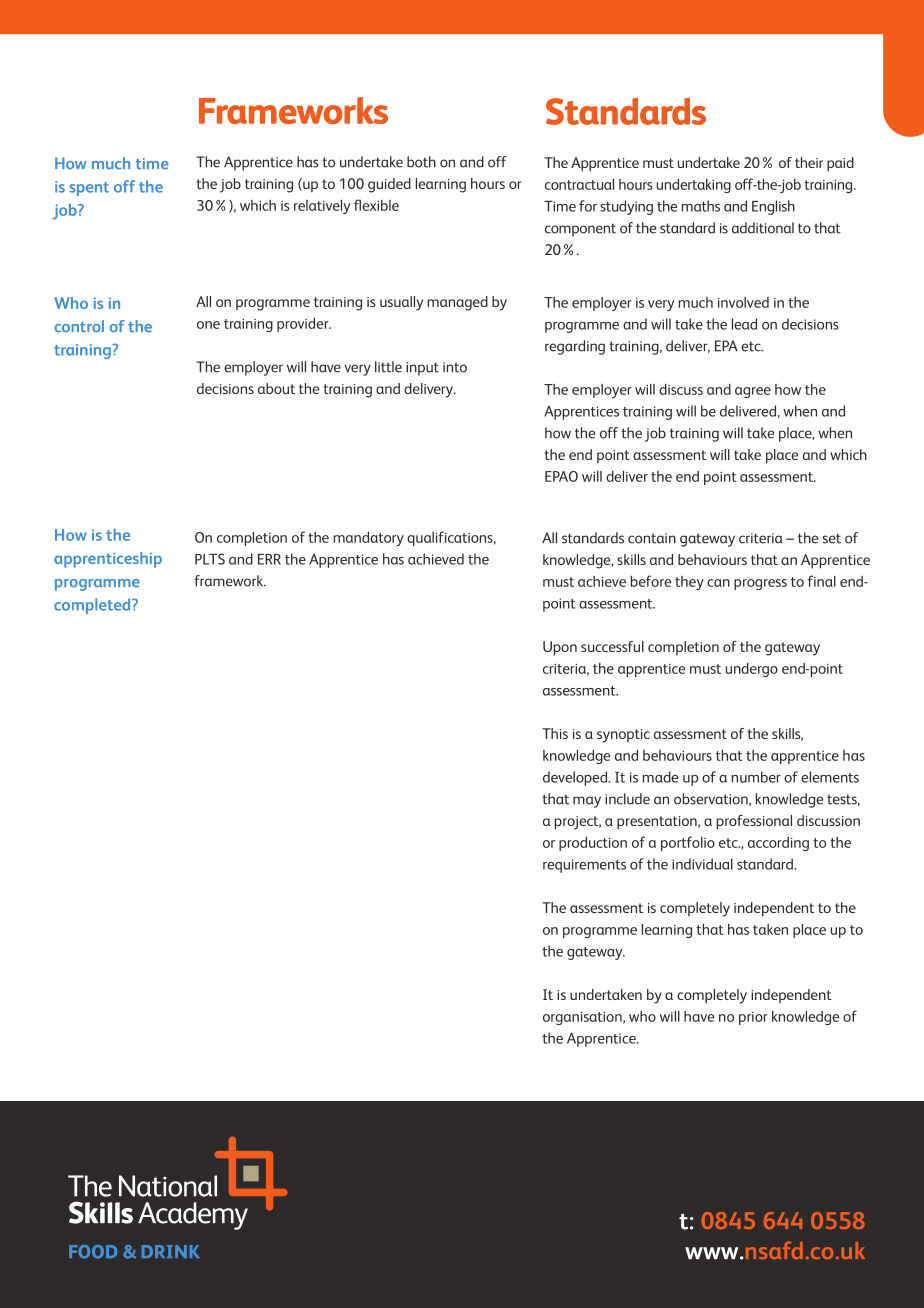 This image has width=924, height=1308. What do you see at coordinates (369, 538) in the image?
I see `mandatory` at bounding box center [369, 538].
